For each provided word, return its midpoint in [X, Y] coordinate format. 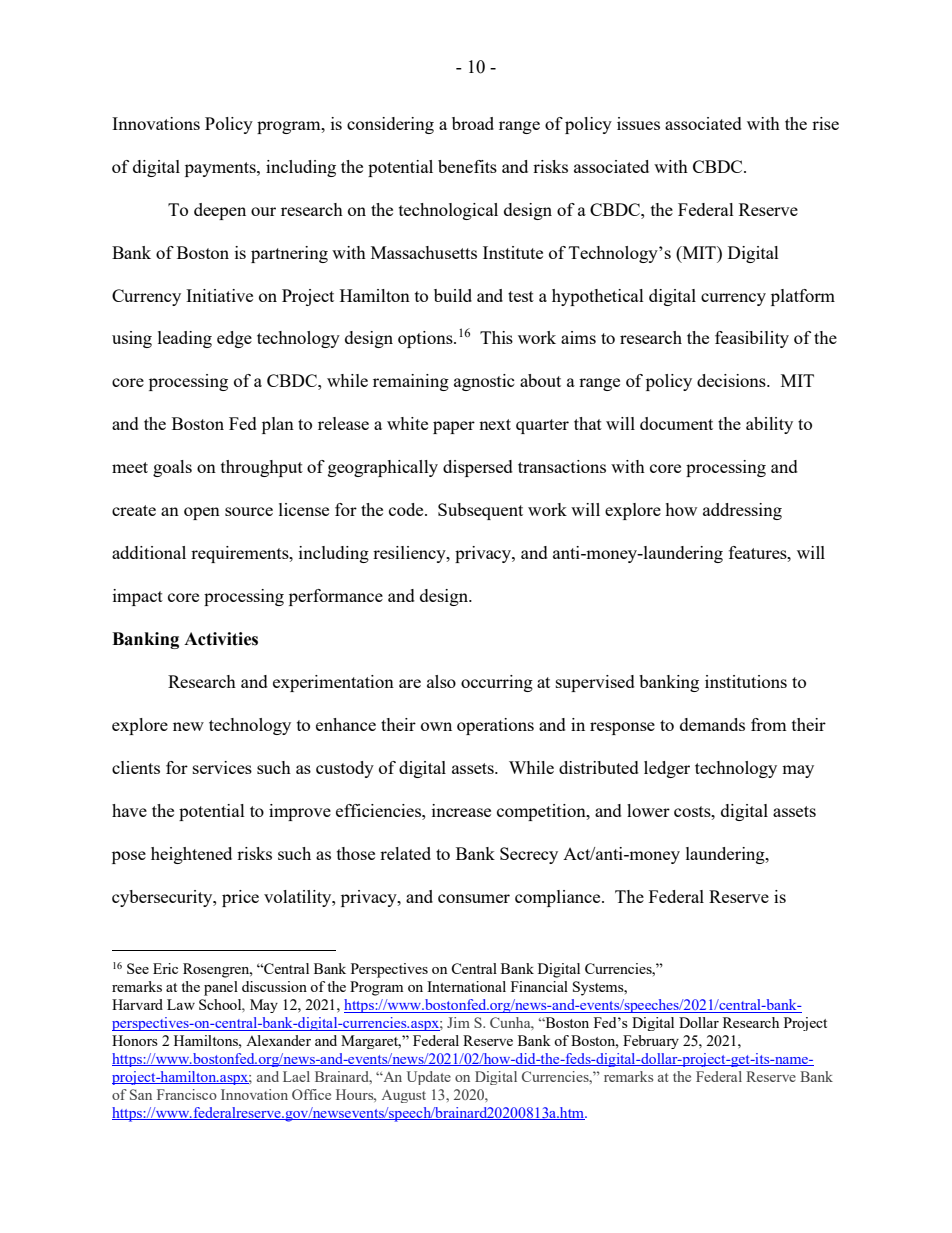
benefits [467, 166]
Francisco [187, 1094]
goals [172, 468]
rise [825, 123]
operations [495, 726]
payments [221, 169]
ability [769, 425]
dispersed [478, 468]
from [769, 724]
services [222, 767]
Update [429, 1078]
